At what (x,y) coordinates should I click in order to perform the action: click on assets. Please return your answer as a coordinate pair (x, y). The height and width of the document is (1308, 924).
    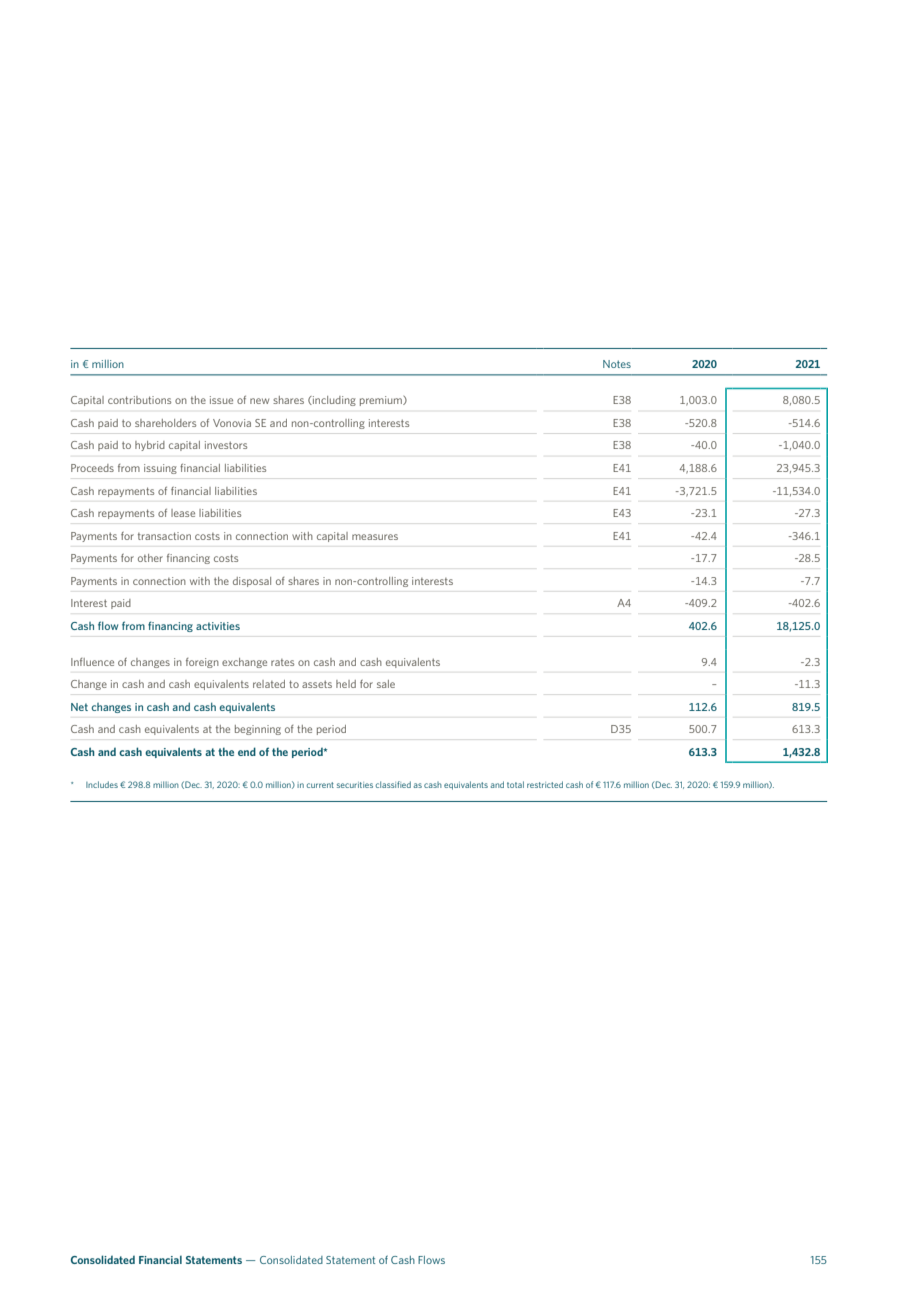
    Looking at the image, I should click on (317, 684).
